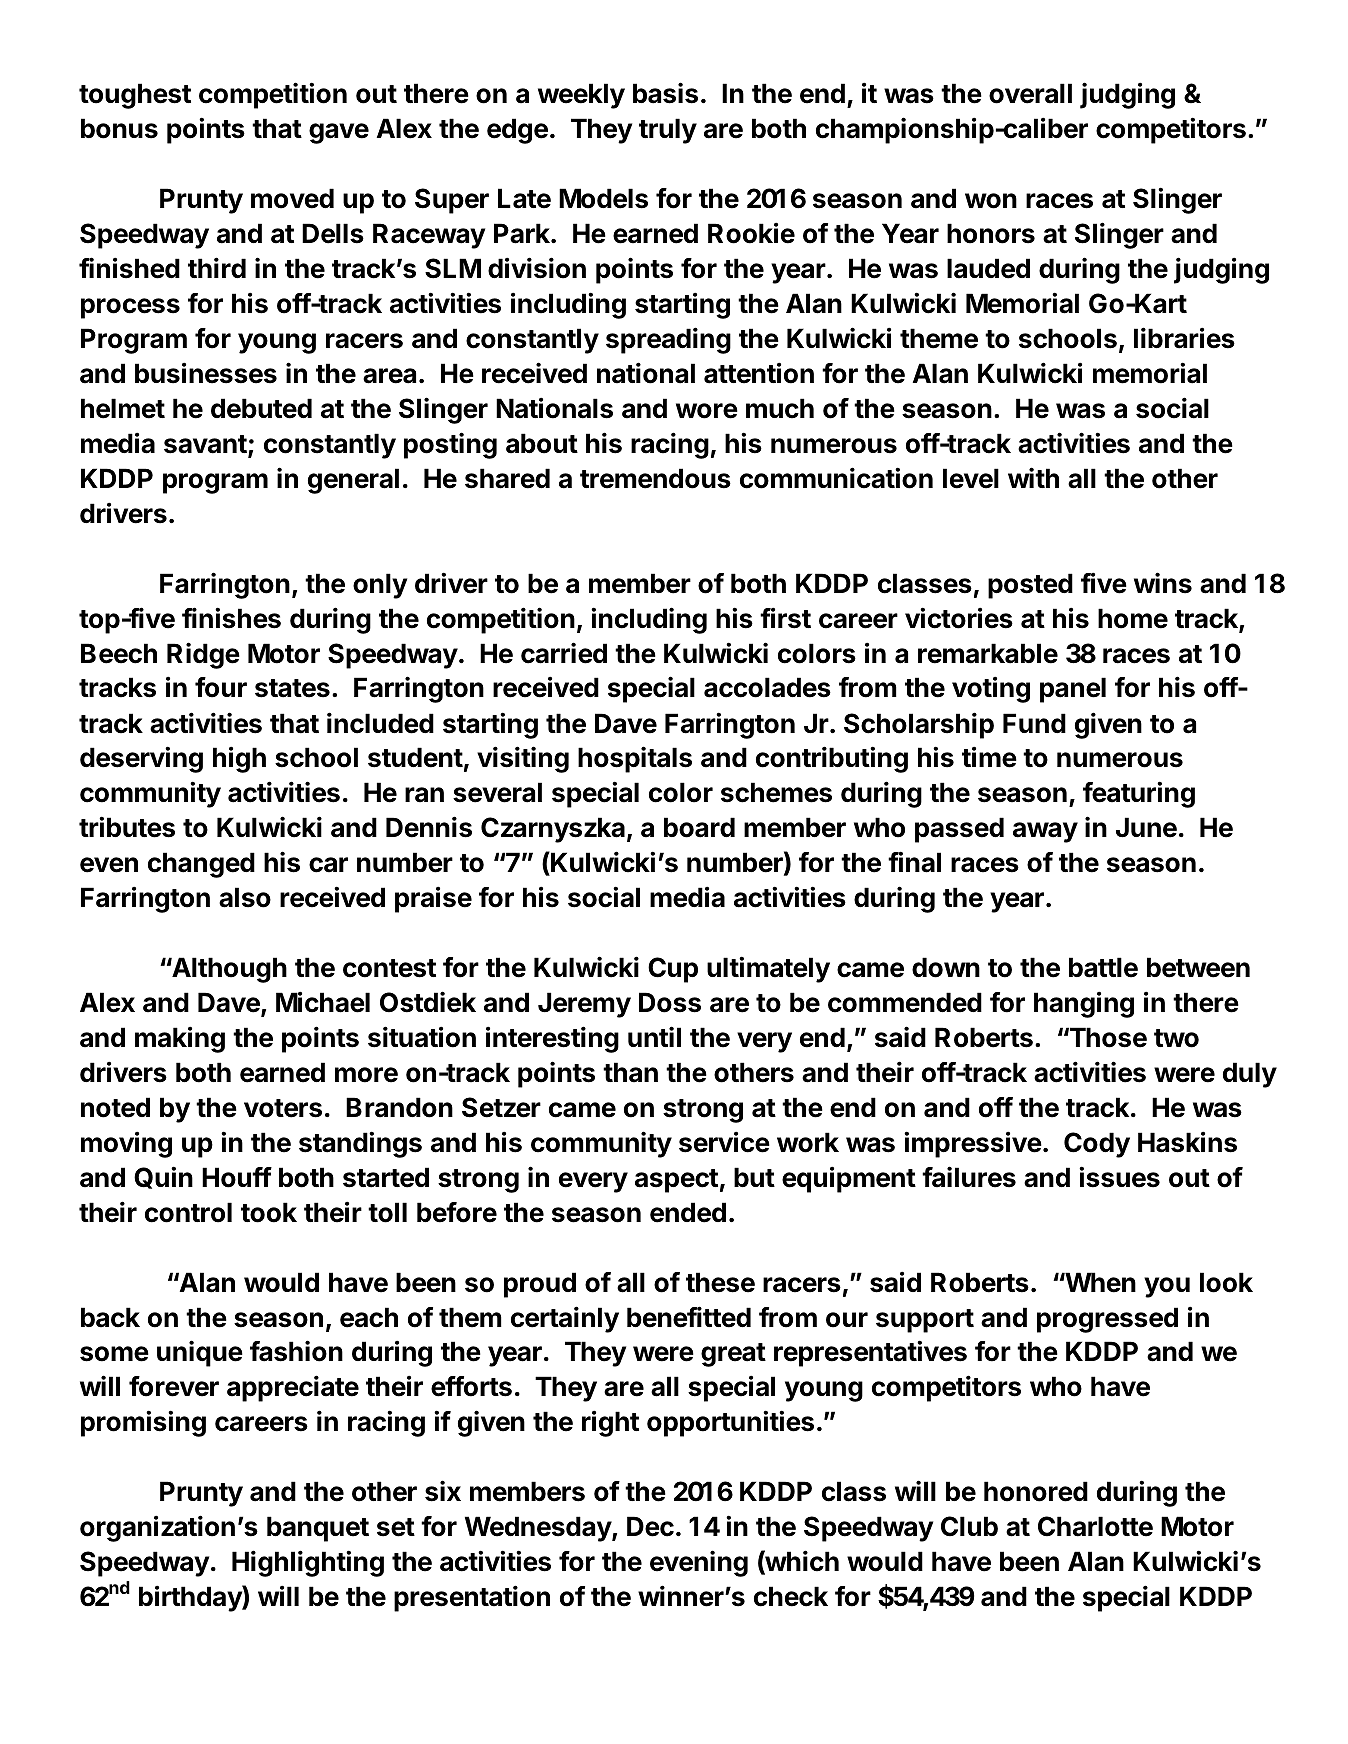 The height and width of the page is (1744, 1348). I want to click on Dec, so click(650, 1526).
